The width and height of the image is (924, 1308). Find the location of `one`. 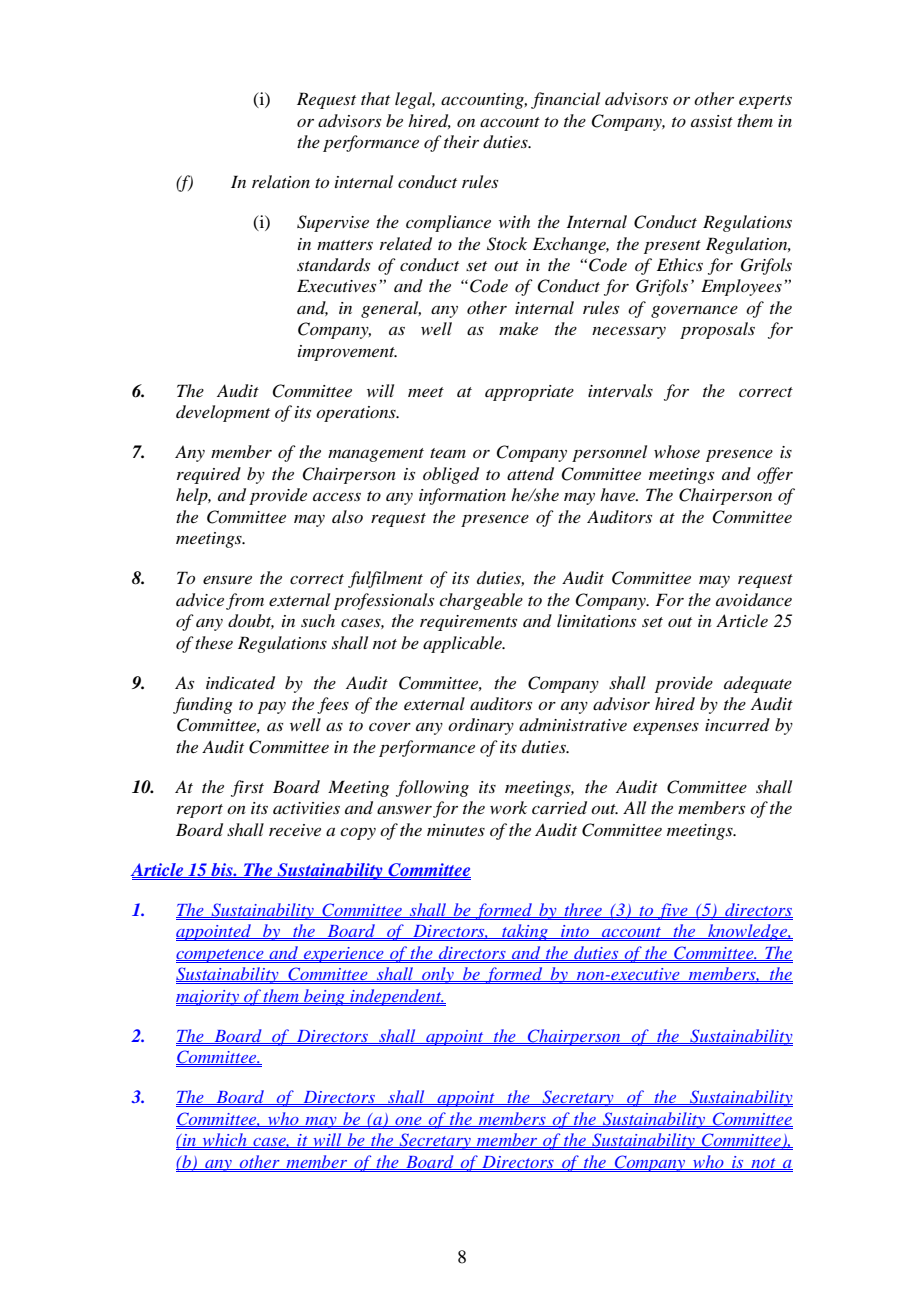

one is located at coordinates (408, 1122).
